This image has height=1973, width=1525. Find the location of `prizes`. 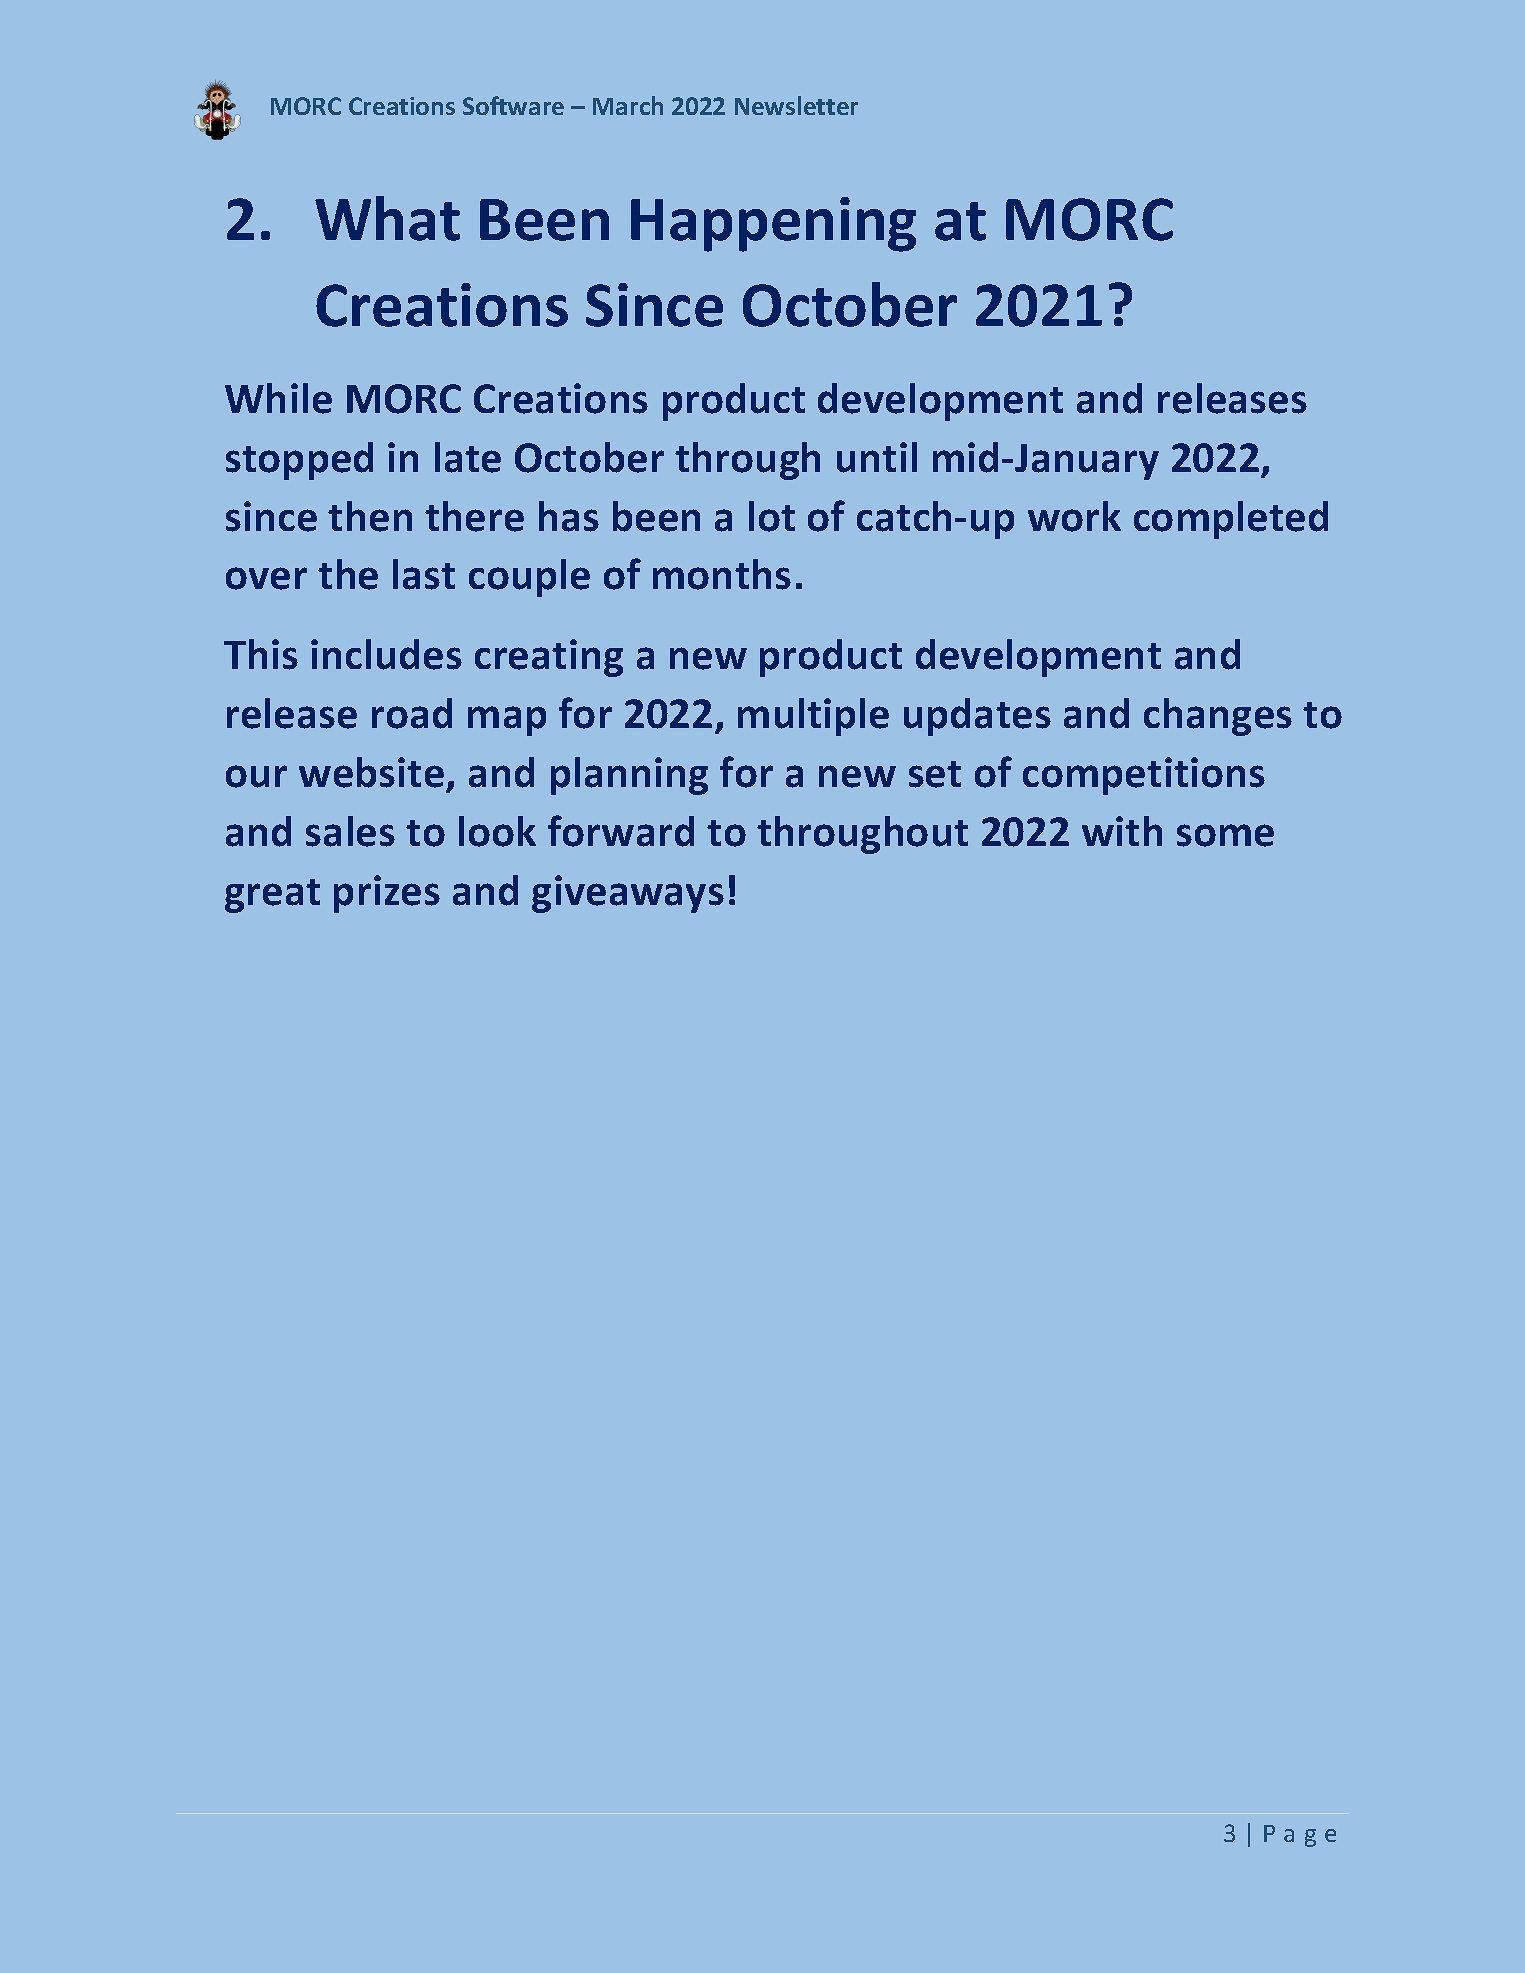

prizes is located at coordinates (387, 894).
